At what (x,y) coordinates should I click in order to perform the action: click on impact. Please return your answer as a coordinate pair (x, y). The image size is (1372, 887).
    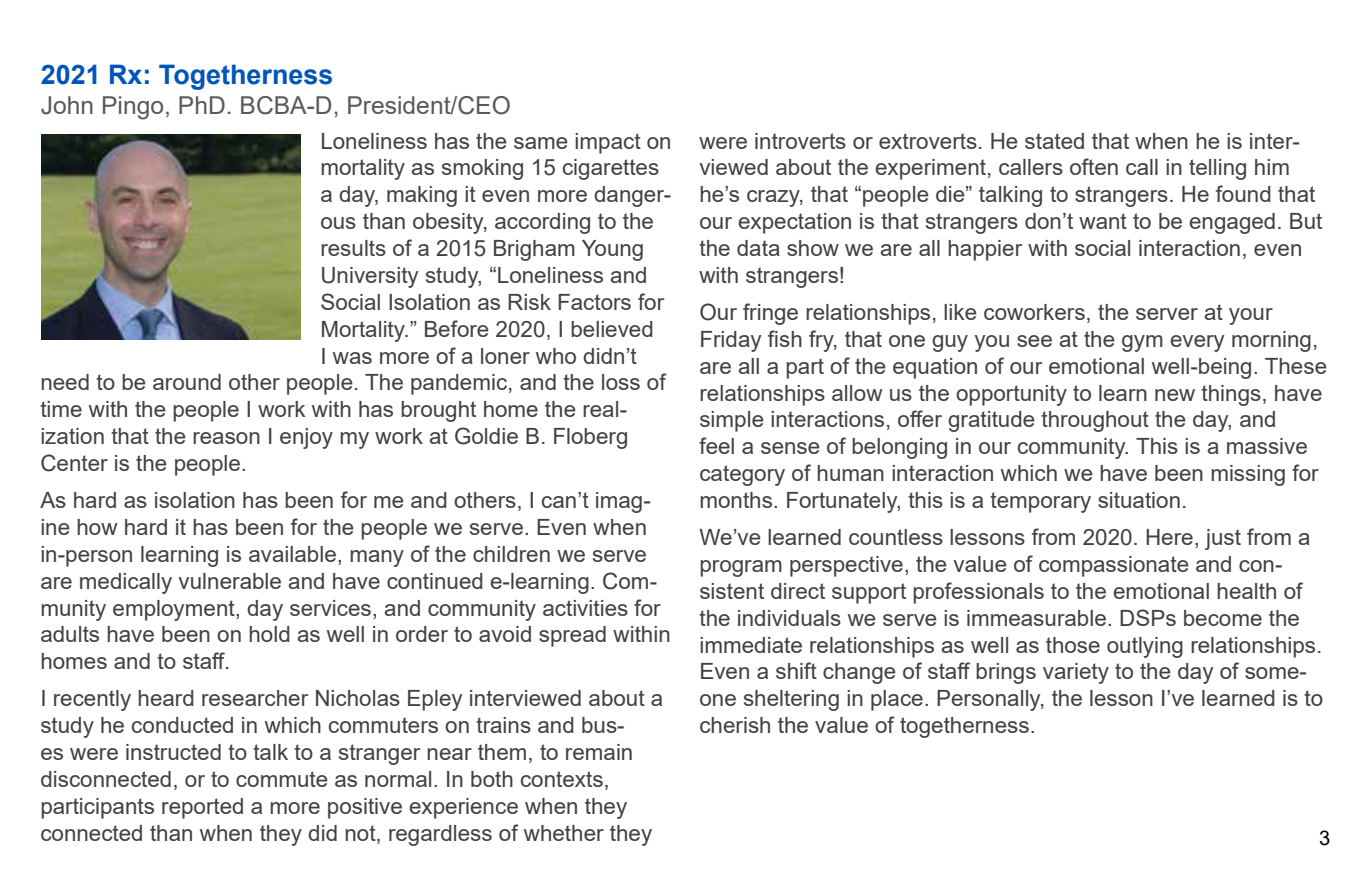
    Looking at the image, I should click on (608, 143).
